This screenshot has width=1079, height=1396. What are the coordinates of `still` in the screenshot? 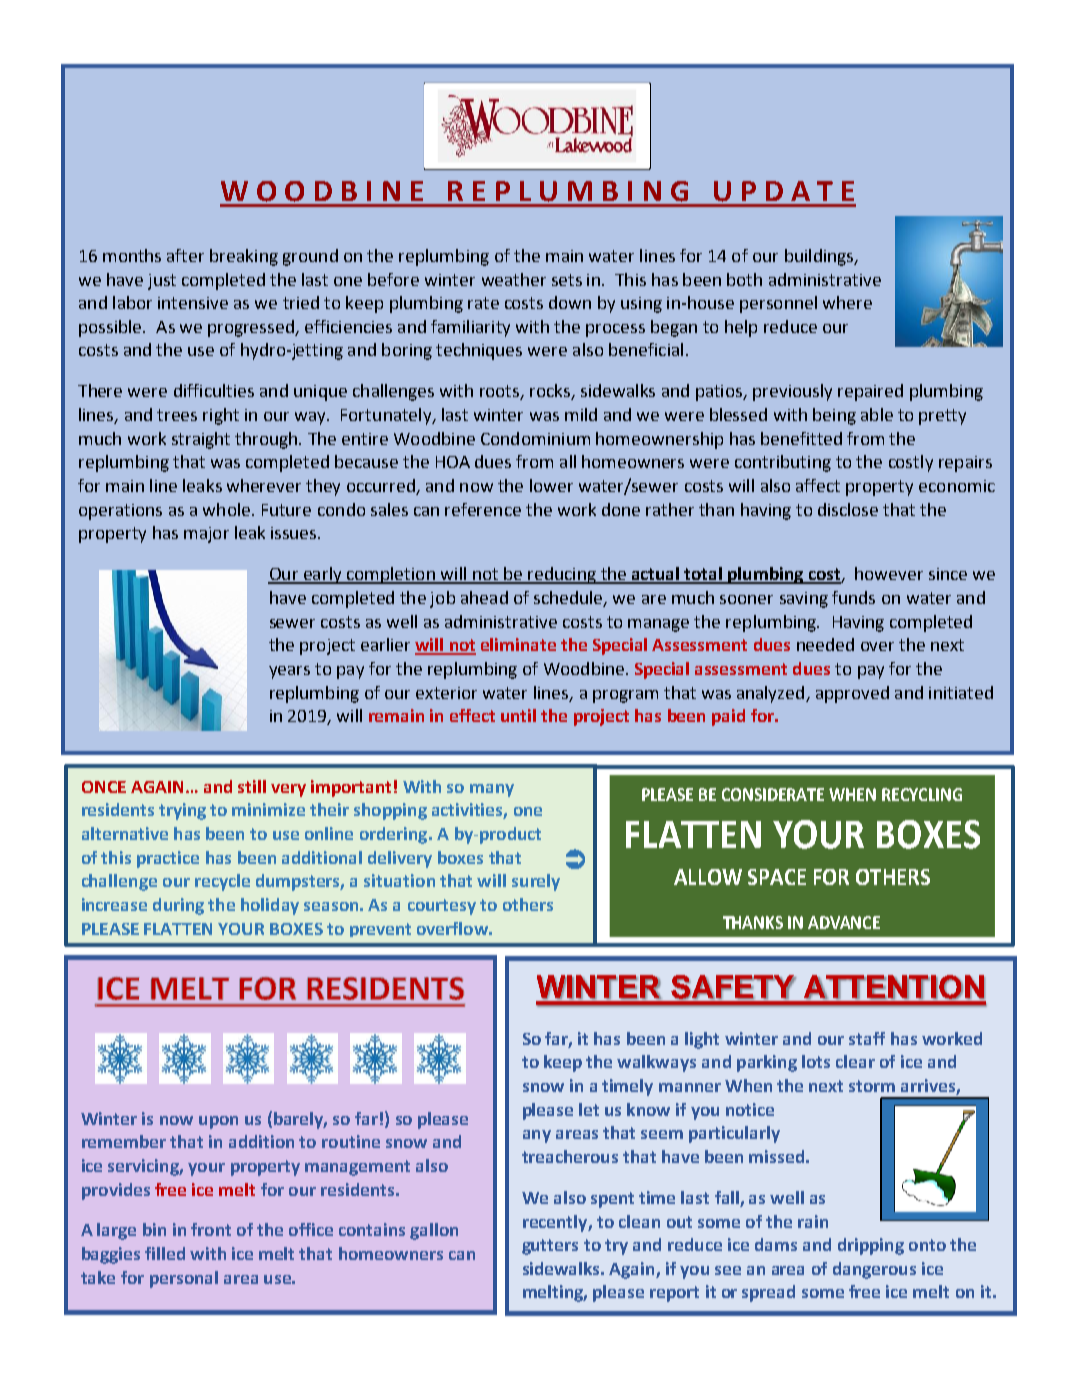 It's located at (252, 786).
